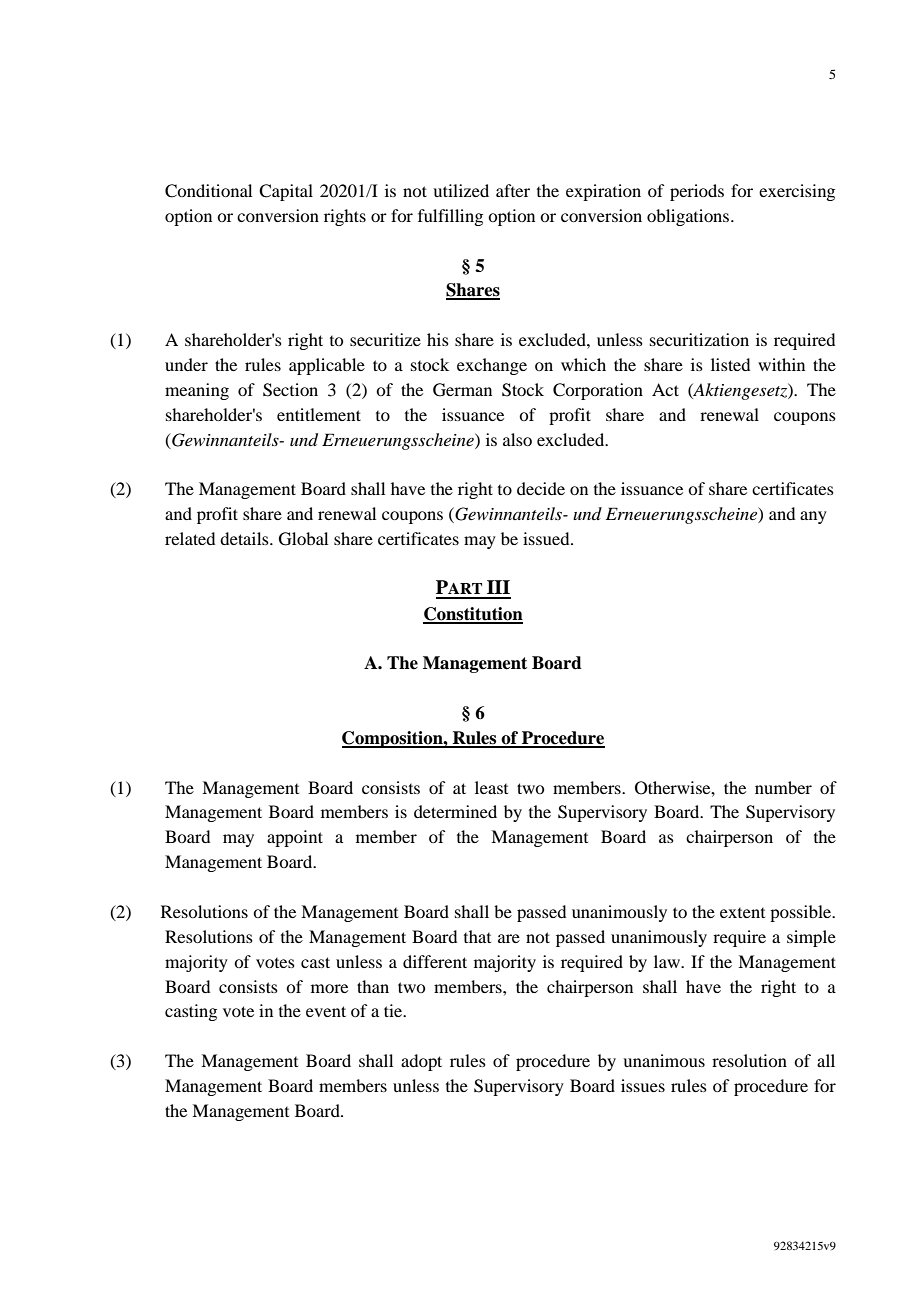  What do you see at coordinates (295, 838) in the screenshot?
I see `appoint` at bounding box center [295, 838].
